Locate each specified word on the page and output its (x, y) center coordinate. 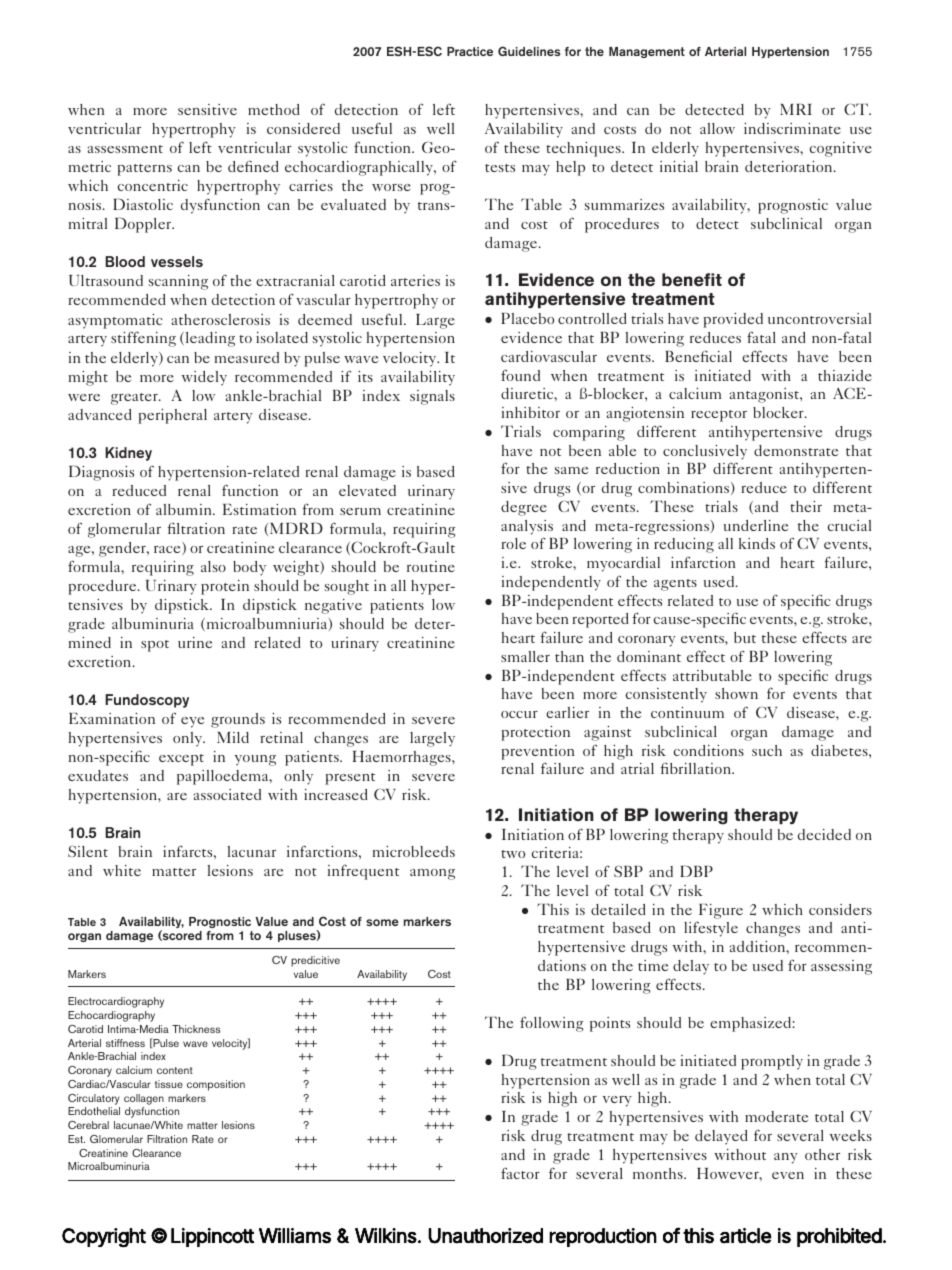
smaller (525, 656)
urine (195, 642)
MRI (796, 109)
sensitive (207, 109)
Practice (470, 51)
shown (736, 693)
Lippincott (212, 1237)
